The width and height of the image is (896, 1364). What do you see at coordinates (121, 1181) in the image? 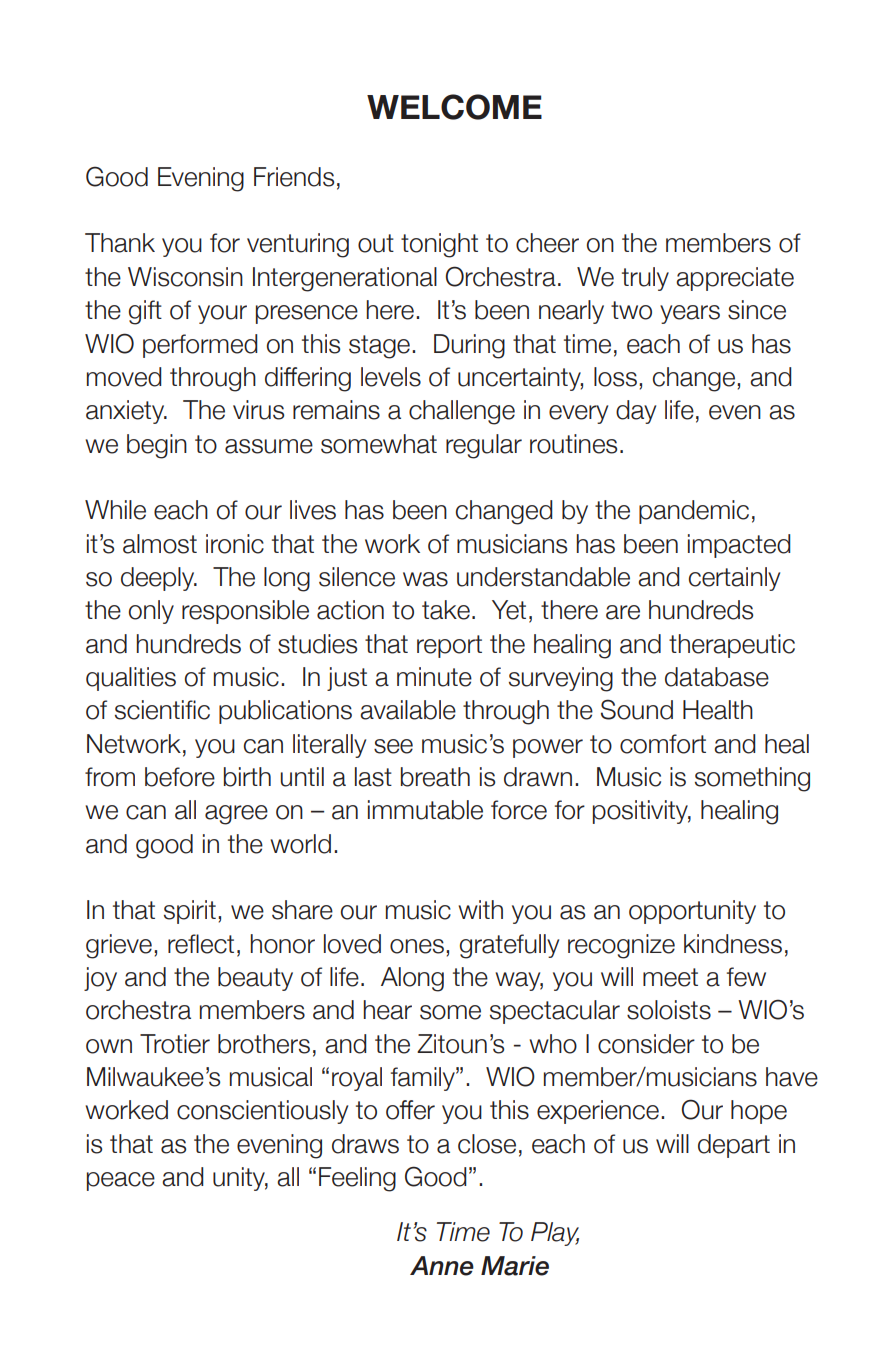
I see `peace` at bounding box center [121, 1181].
